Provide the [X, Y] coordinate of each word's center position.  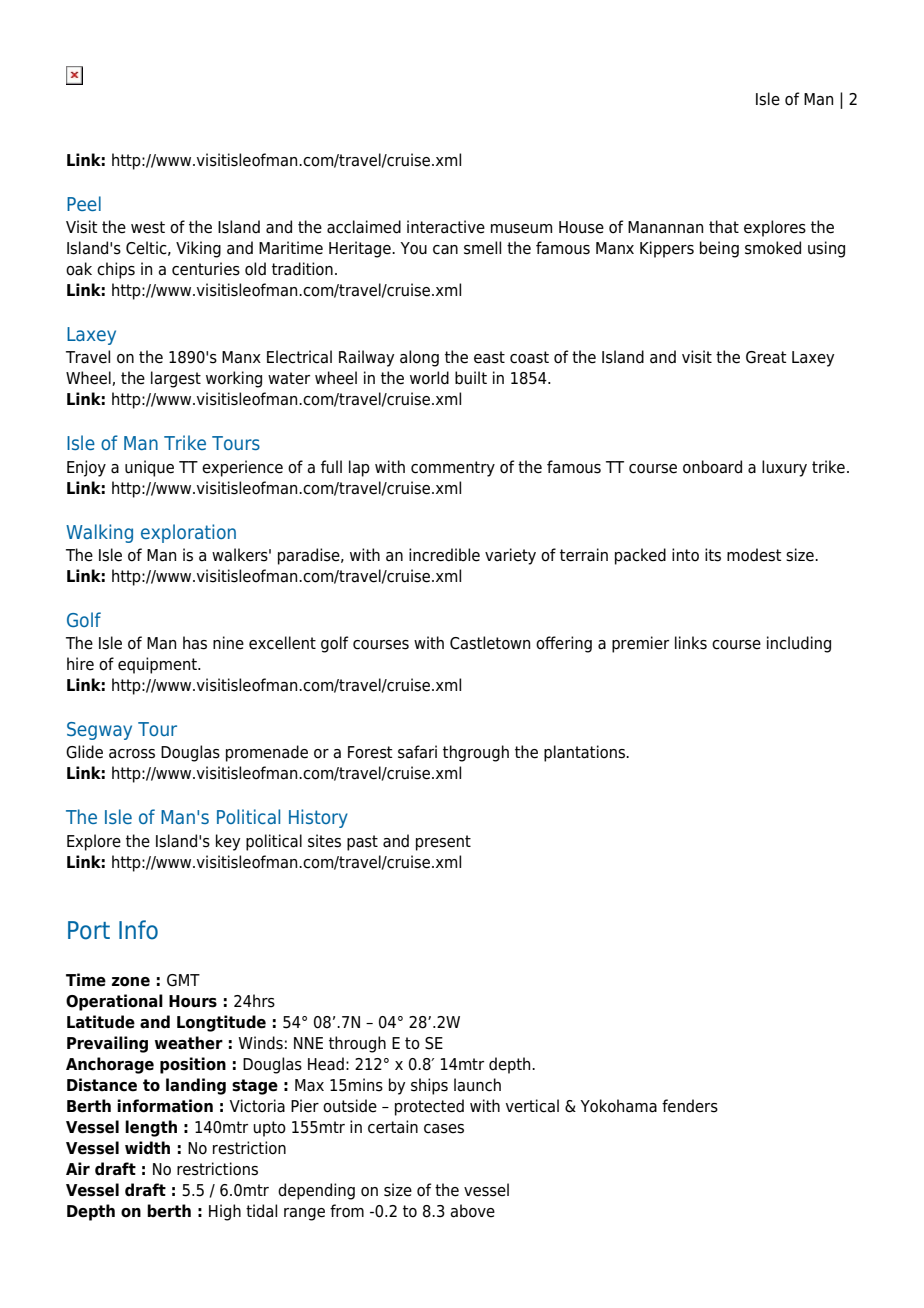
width [147, 1148]
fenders [690, 1106]
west [148, 227]
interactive [446, 227]
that [724, 227]
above [472, 1211]
